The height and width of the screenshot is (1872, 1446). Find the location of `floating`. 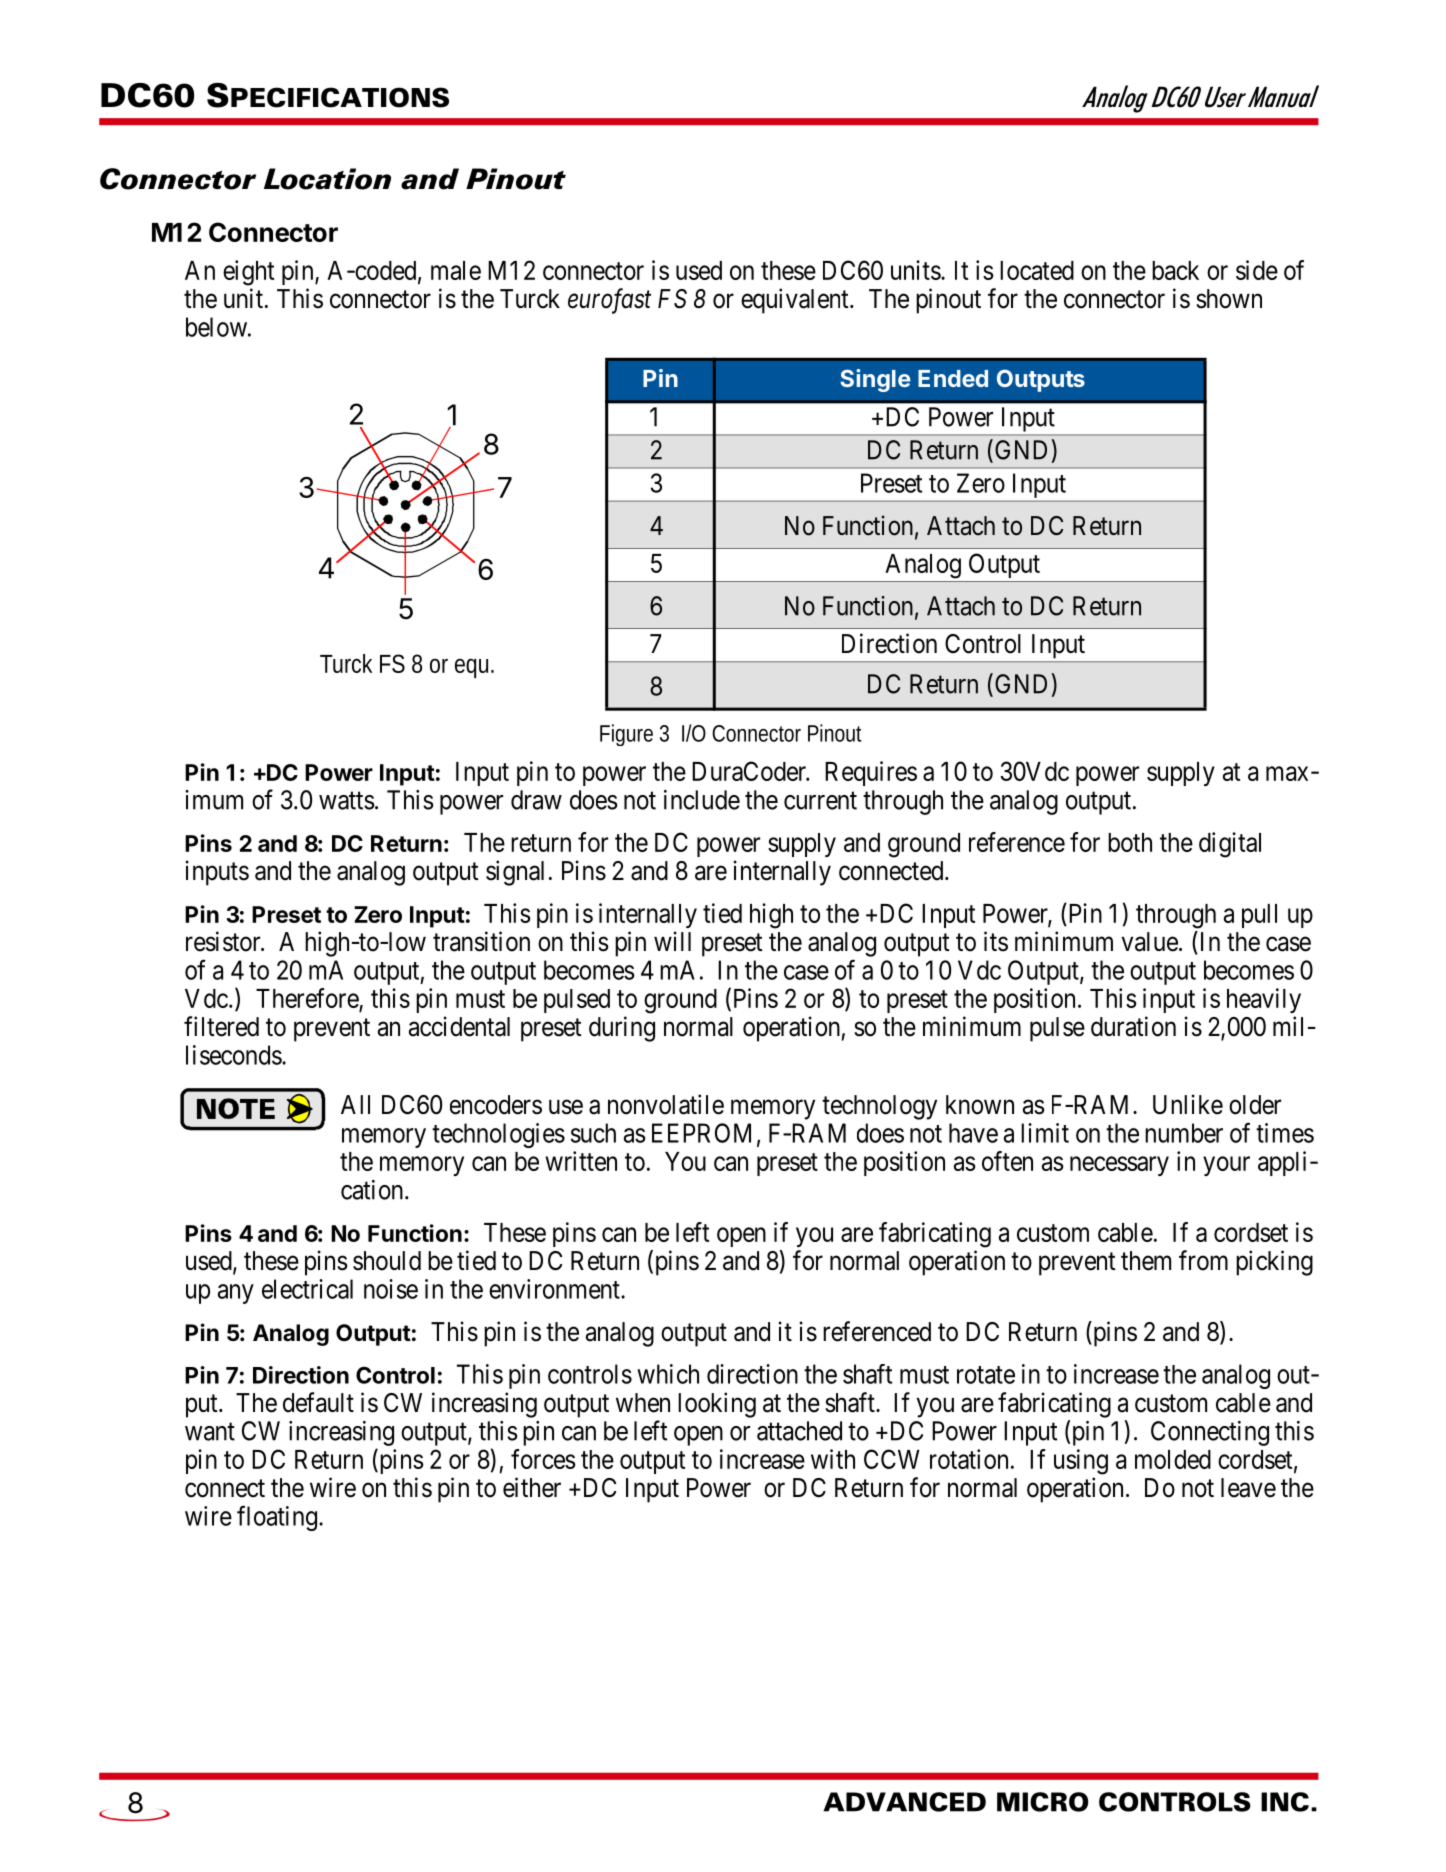

floating is located at coordinates (277, 1518).
